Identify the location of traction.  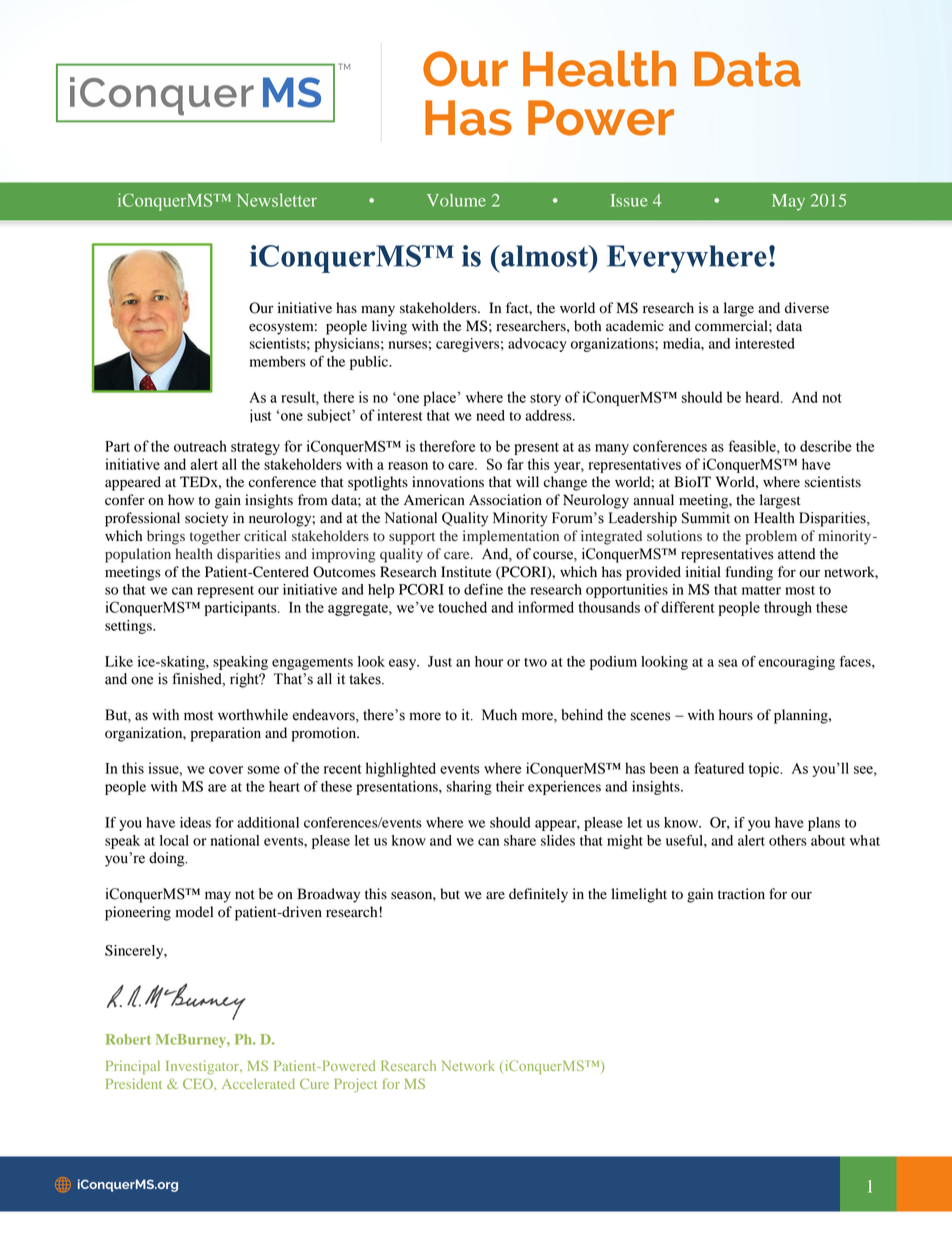
(741, 894).
